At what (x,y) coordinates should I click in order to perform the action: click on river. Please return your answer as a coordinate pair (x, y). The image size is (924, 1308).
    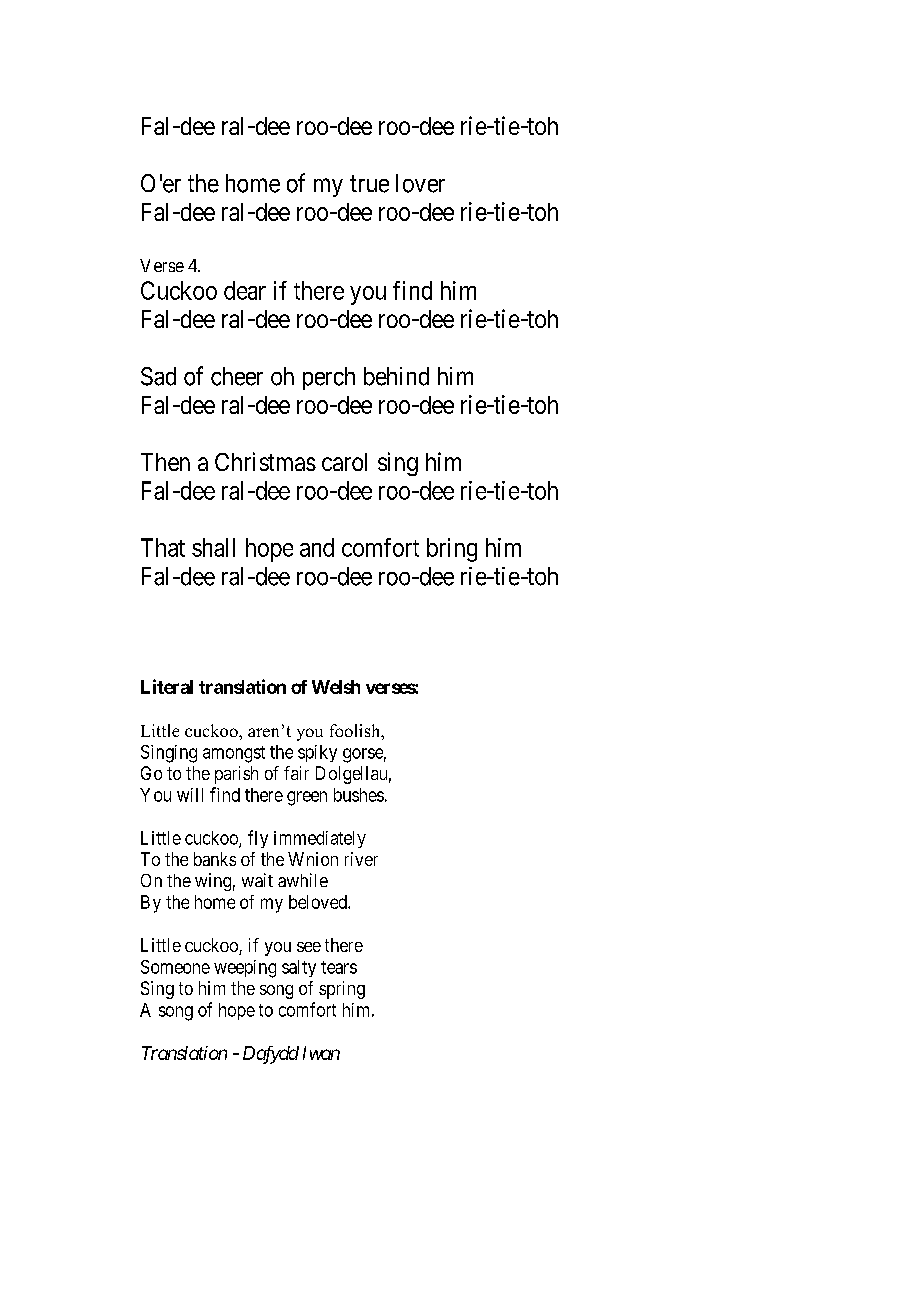
    Looking at the image, I should click on (361, 859).
